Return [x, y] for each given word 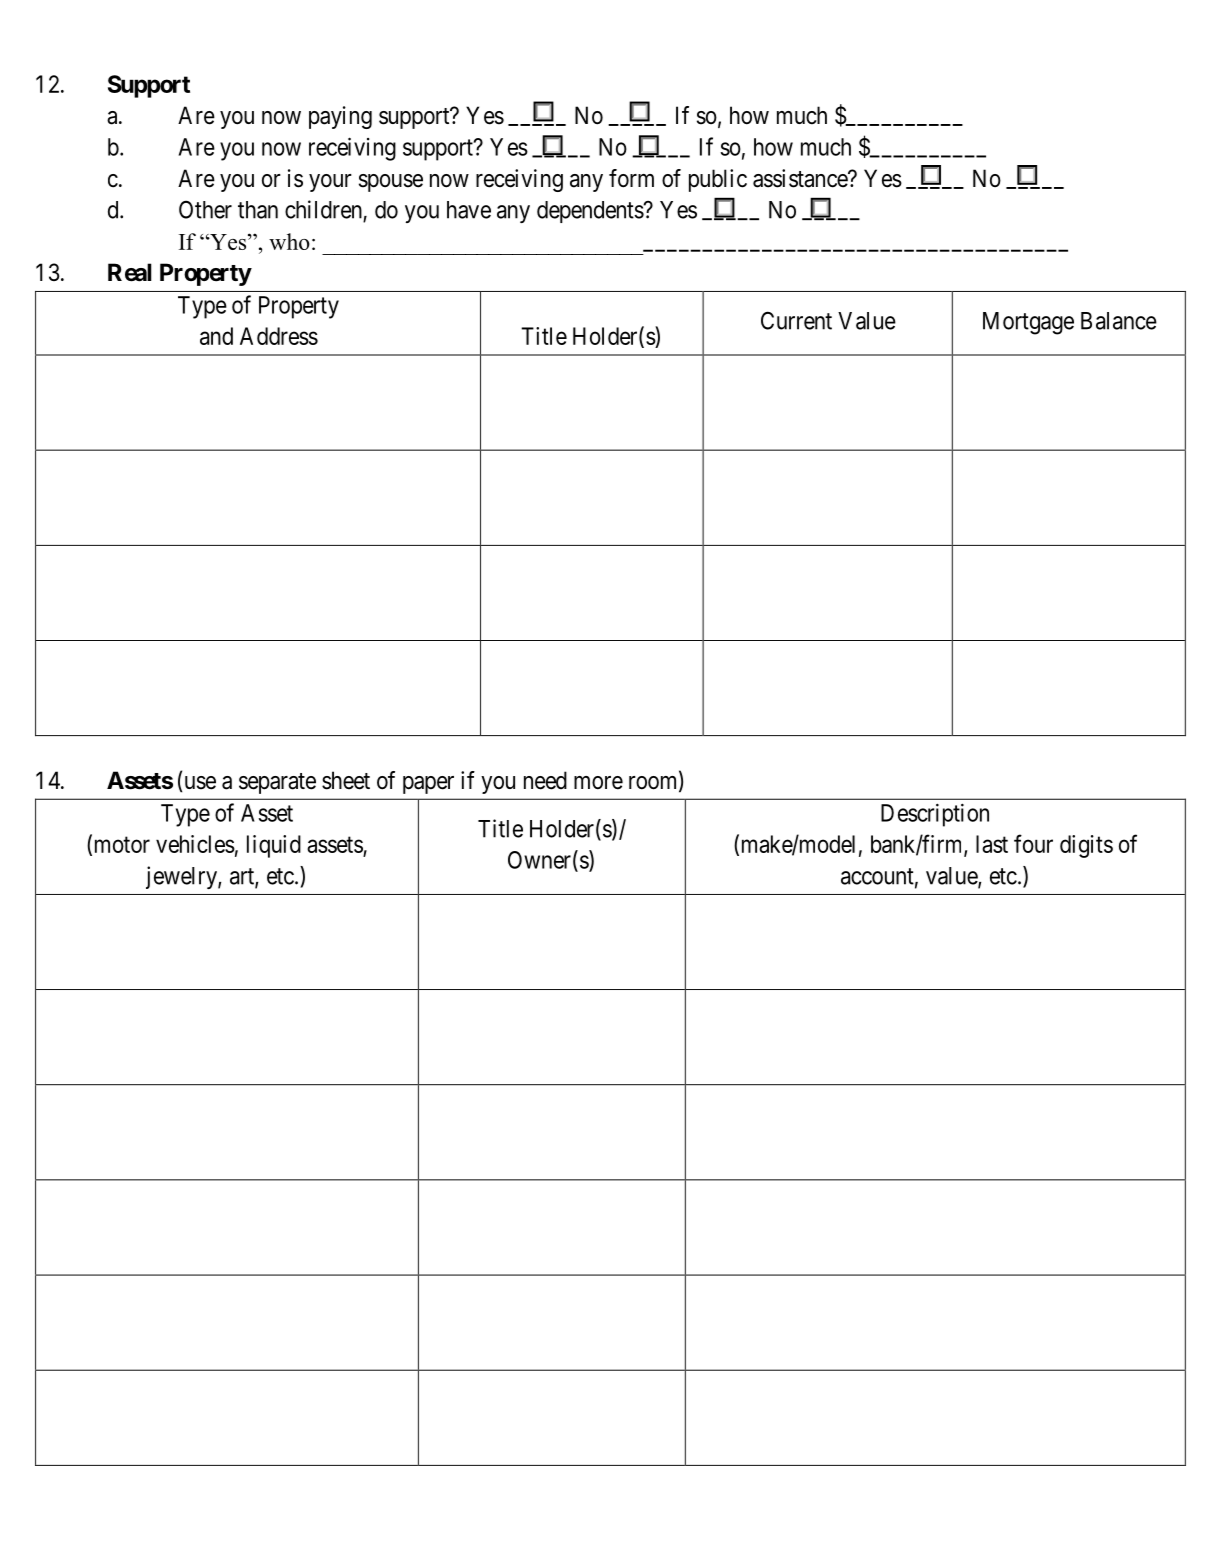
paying [340, 117]
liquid [274, 846]
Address [279, 336]
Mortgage [1028, 323]
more [598, 783]
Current [796, 320]
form [631, 178]
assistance [801, 178]
